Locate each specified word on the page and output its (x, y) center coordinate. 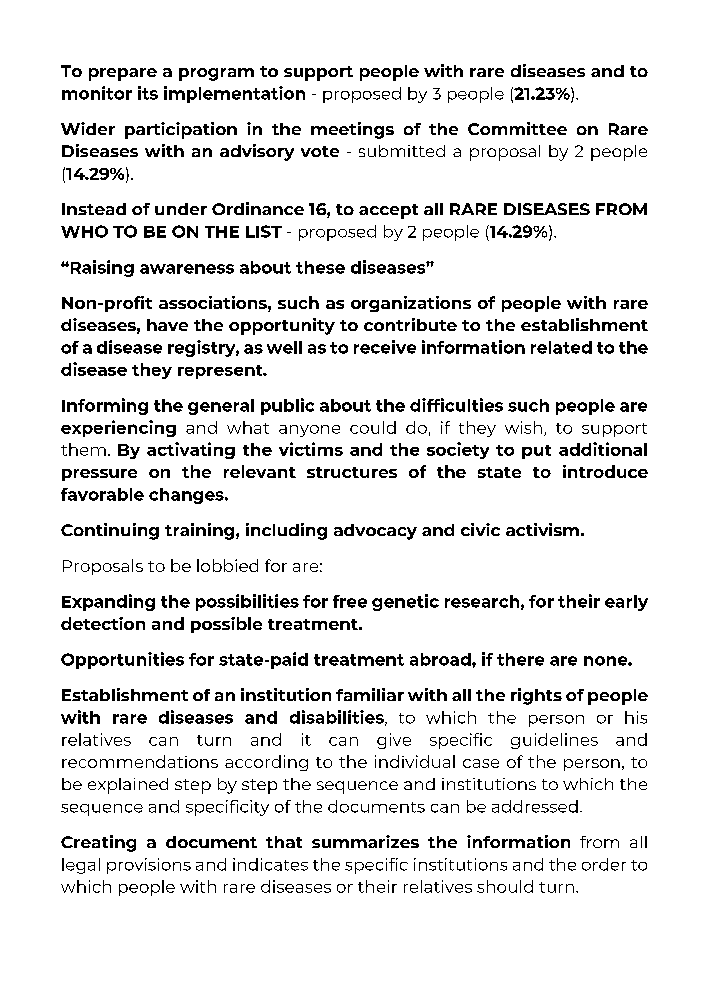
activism (542, 529)
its (148, 93)
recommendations (140, 761)
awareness (187, 269)
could (373, 427)
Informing (105, 406)
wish (523, 427)
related (561, 347)
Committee (517, 128)
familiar (370, 694)
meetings (352, 130)
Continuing (110, 531)
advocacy (375, 532)
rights (536, 696)
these (320, 267)
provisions (149, 866)
